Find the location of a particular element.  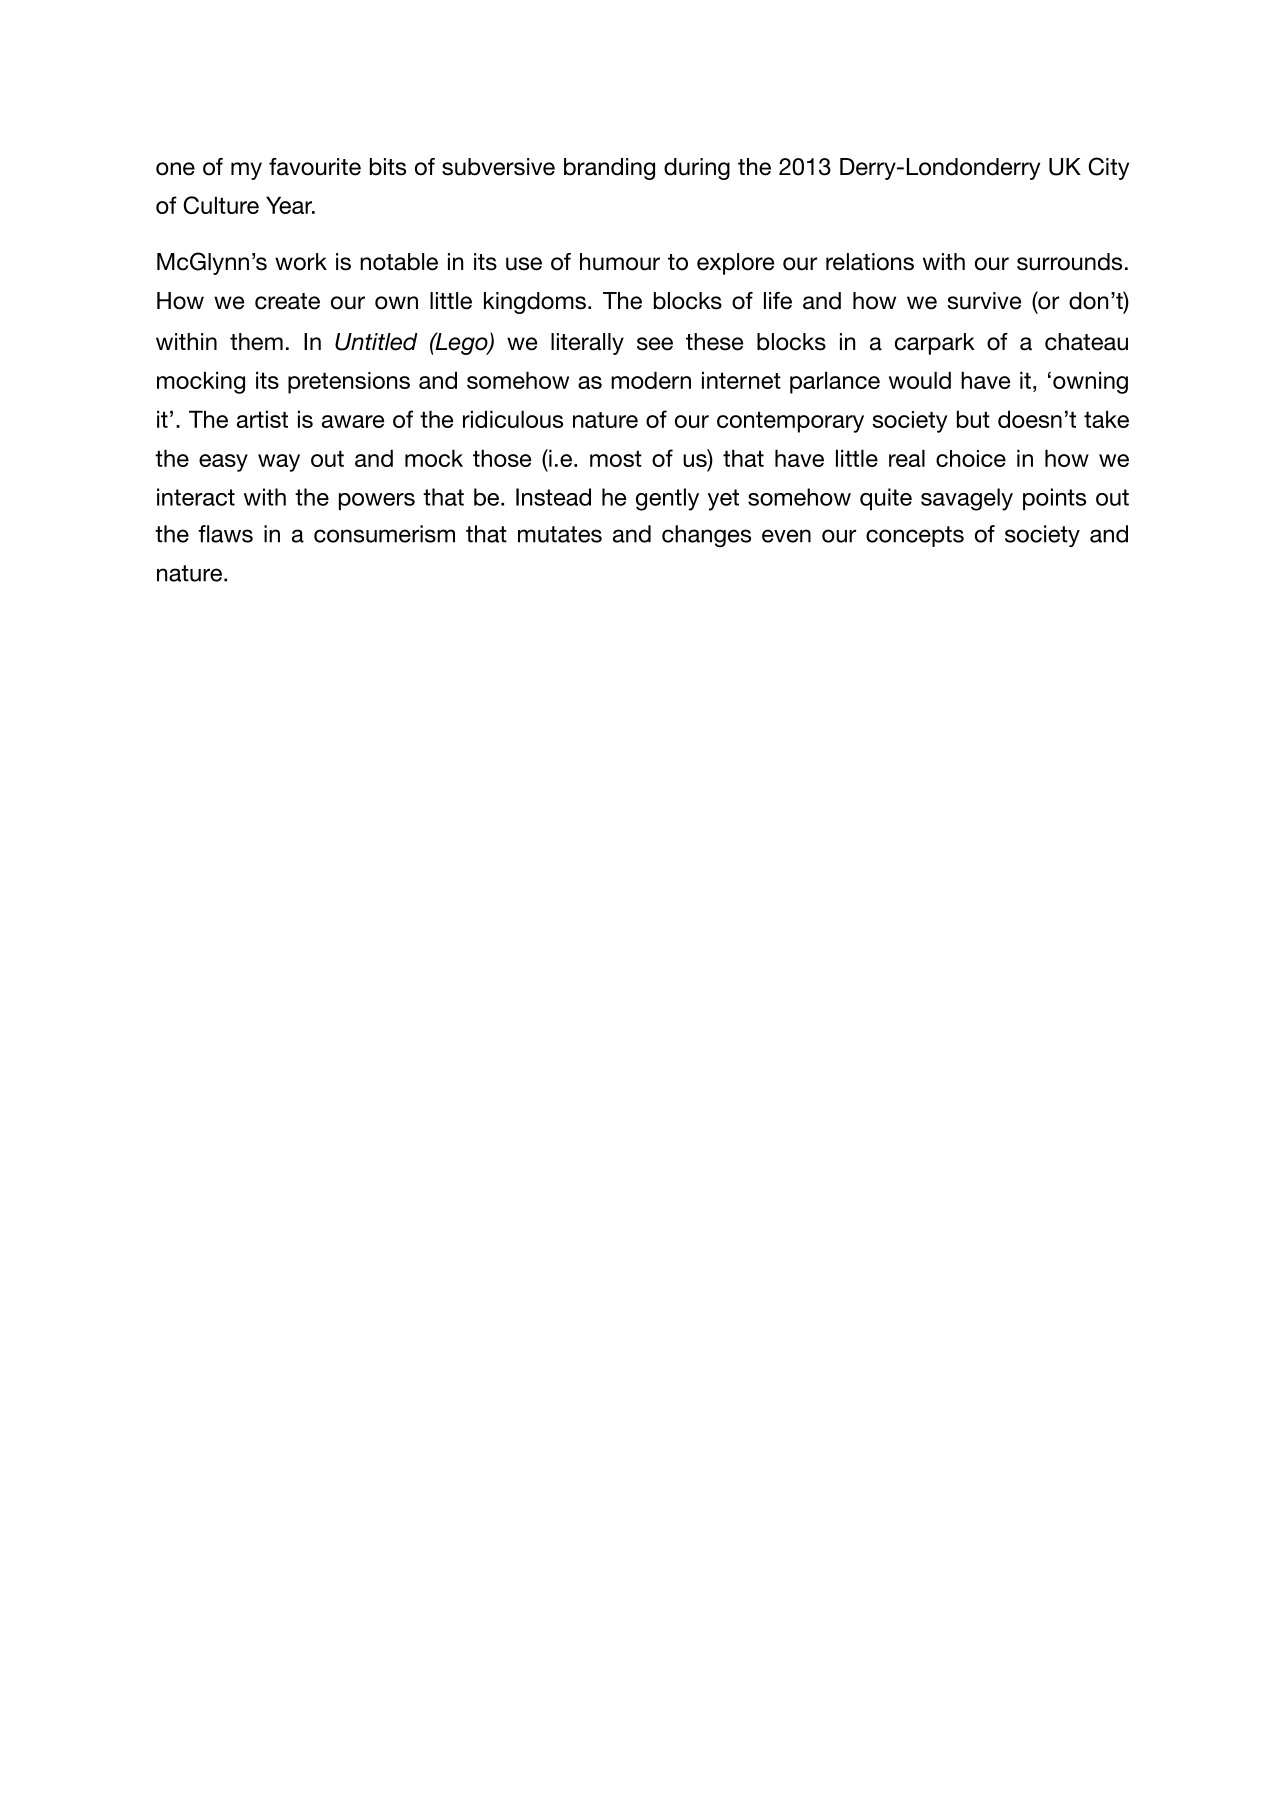

flaws is located at coordinates (225, 534).
